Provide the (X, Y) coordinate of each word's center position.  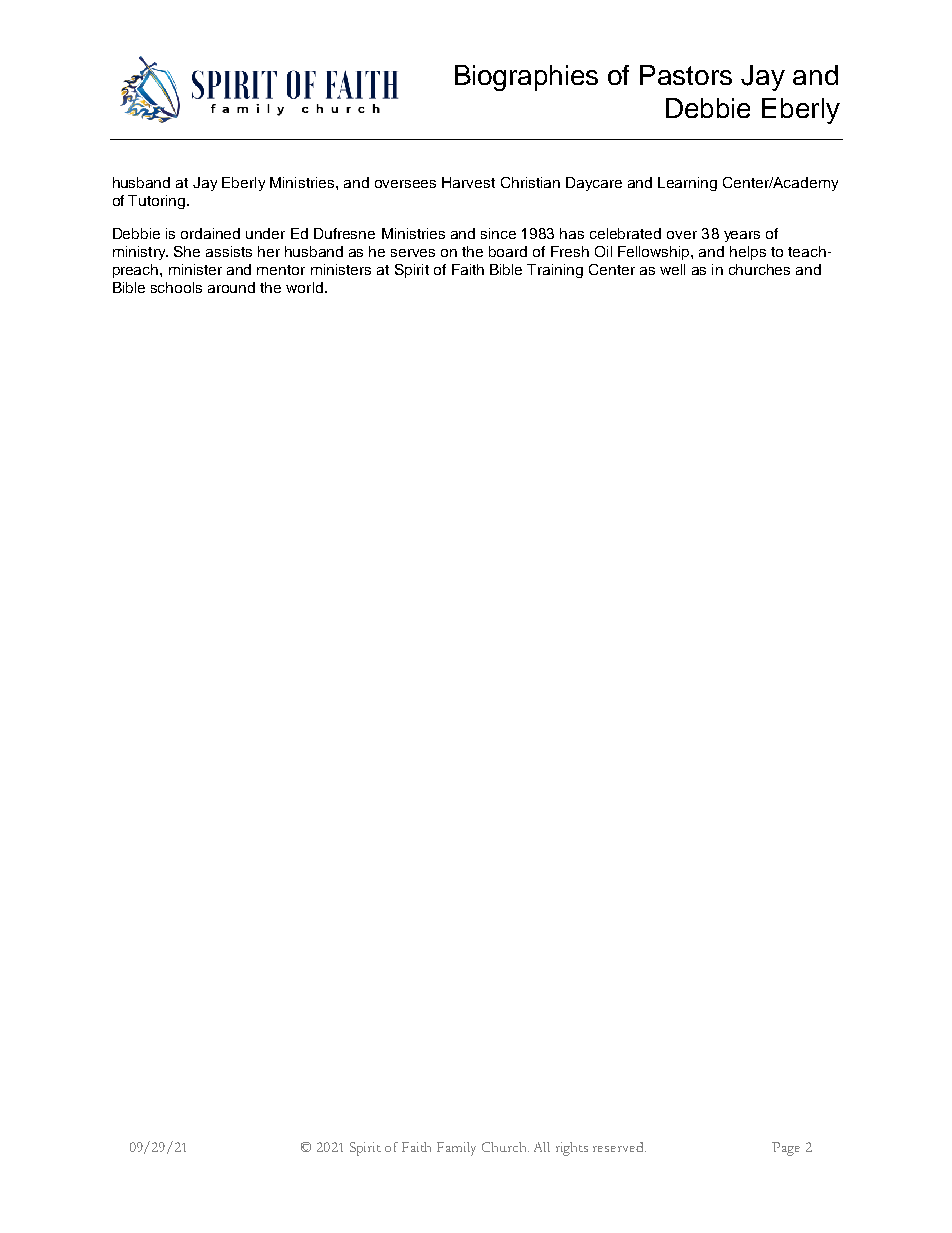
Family (456, 1149)
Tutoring (158, 202)
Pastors (686, 75)
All (542, 1147)
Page (786, 1149)
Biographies (526, 78)
